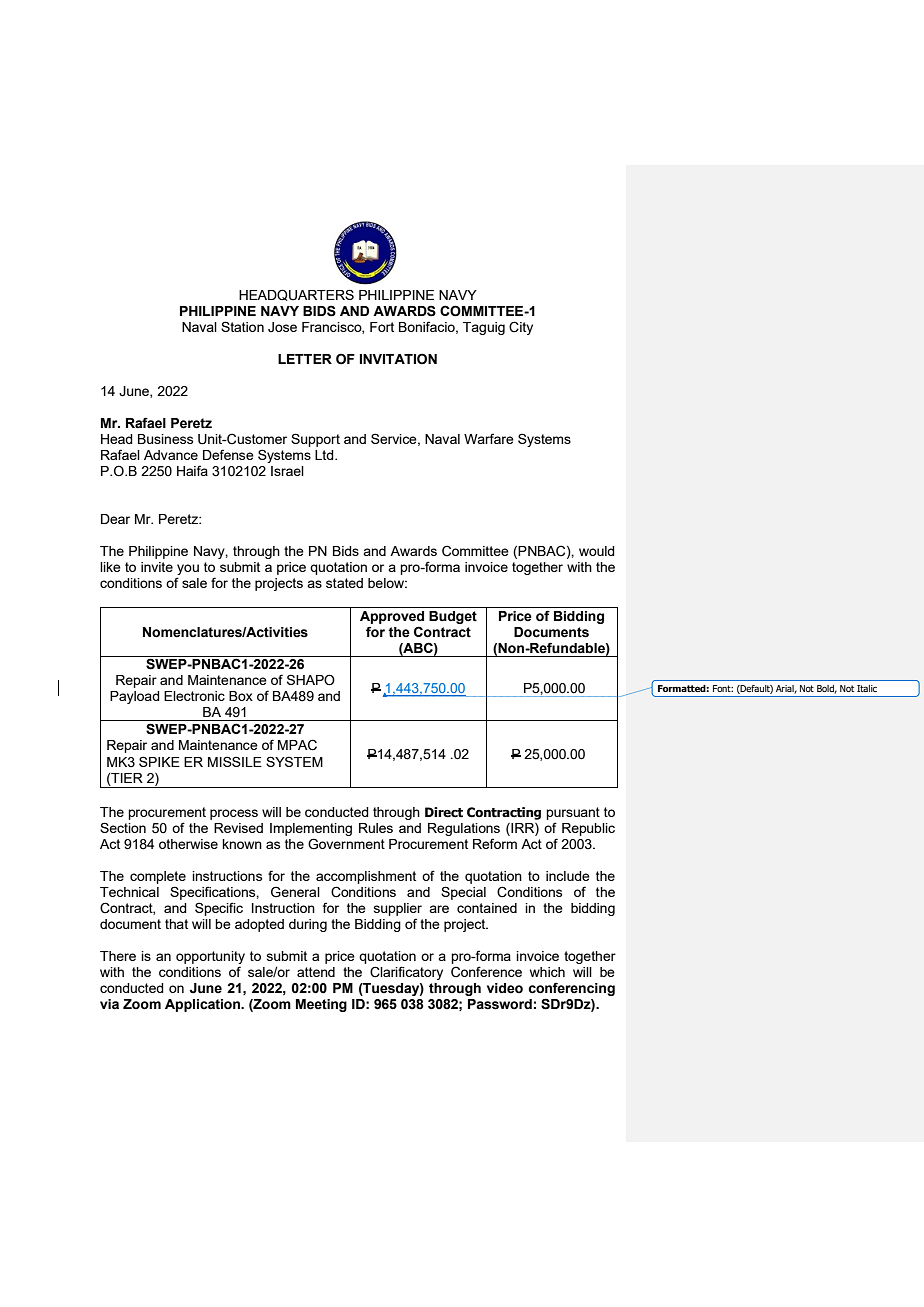 The width and height of the screenshot is (924, 1307). What do you see at coordinates (194, 696) in the screenshot?
I see `Electronic` at bounding box center [194, 696].
